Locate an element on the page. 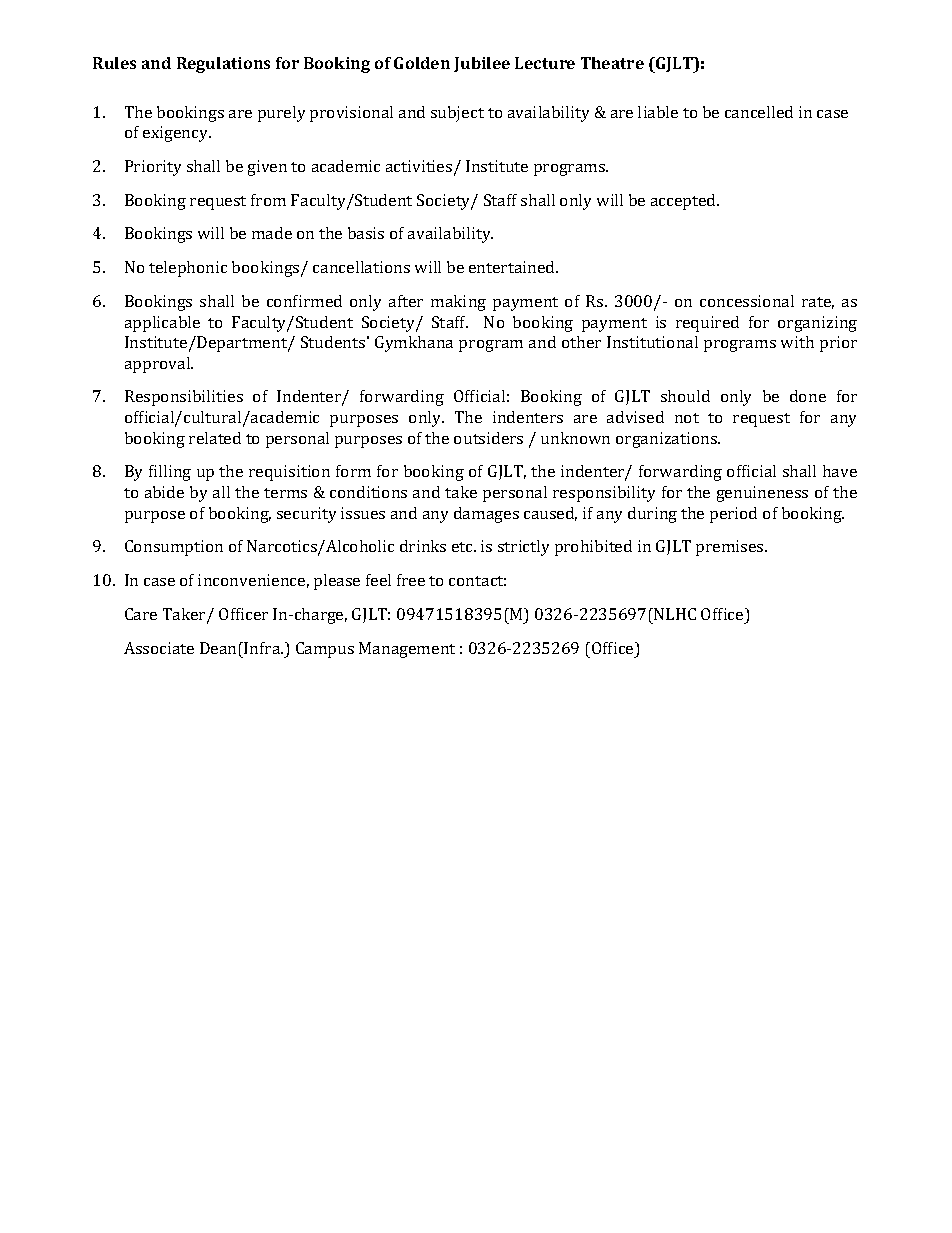 The image size is (952, 1233). Jubilee is located at coordinates (482, 64).
